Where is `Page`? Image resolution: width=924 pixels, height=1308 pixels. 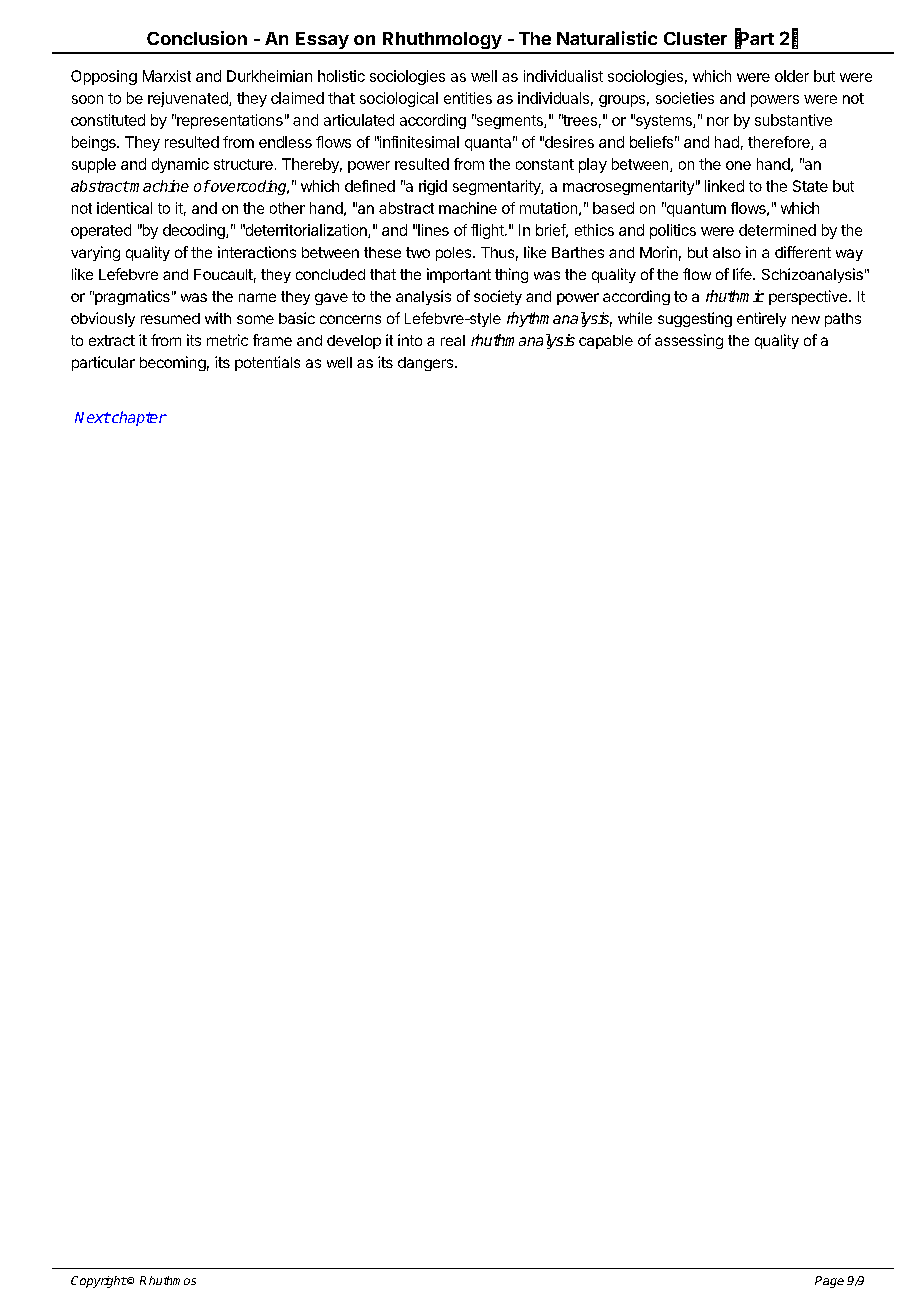 Page is located at coordinates (829, 1282).
